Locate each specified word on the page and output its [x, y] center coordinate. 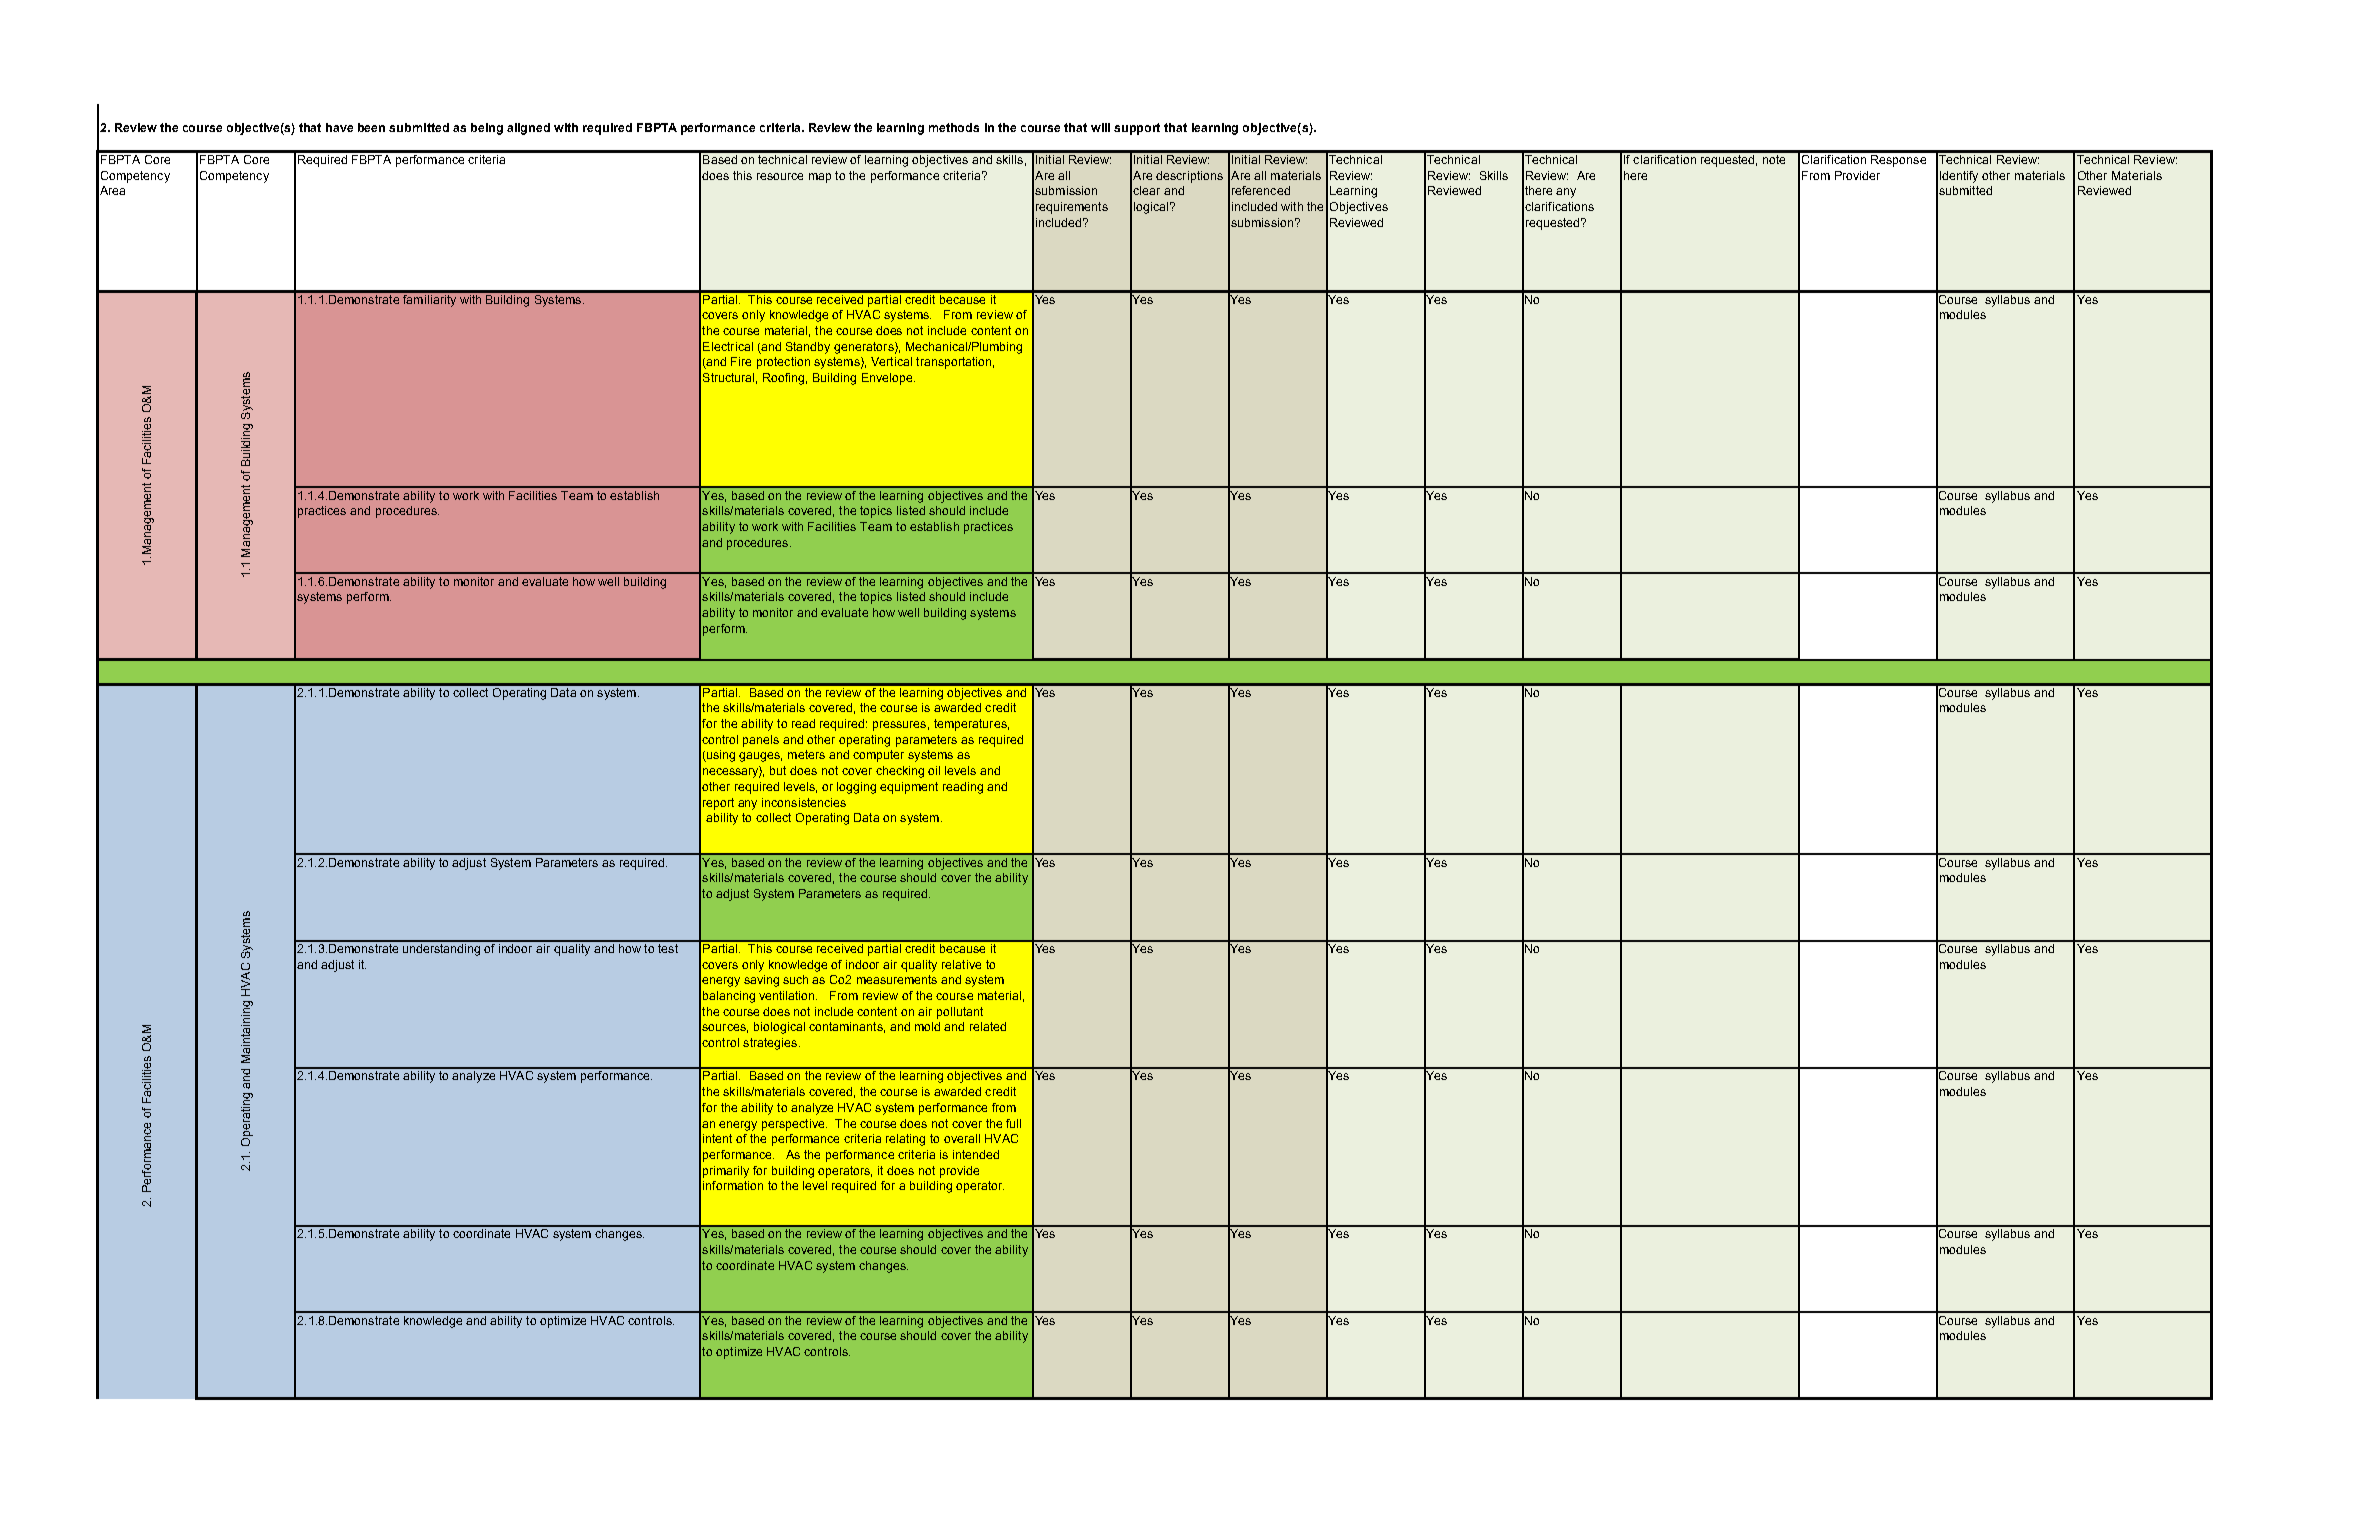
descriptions [1189, 177]
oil [934, 770]
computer [878, 756]
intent [717, 1138]
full [1013, 1123]
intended [976, 1154]
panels [761, 741]
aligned [528, 129]
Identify [1959, 177]
